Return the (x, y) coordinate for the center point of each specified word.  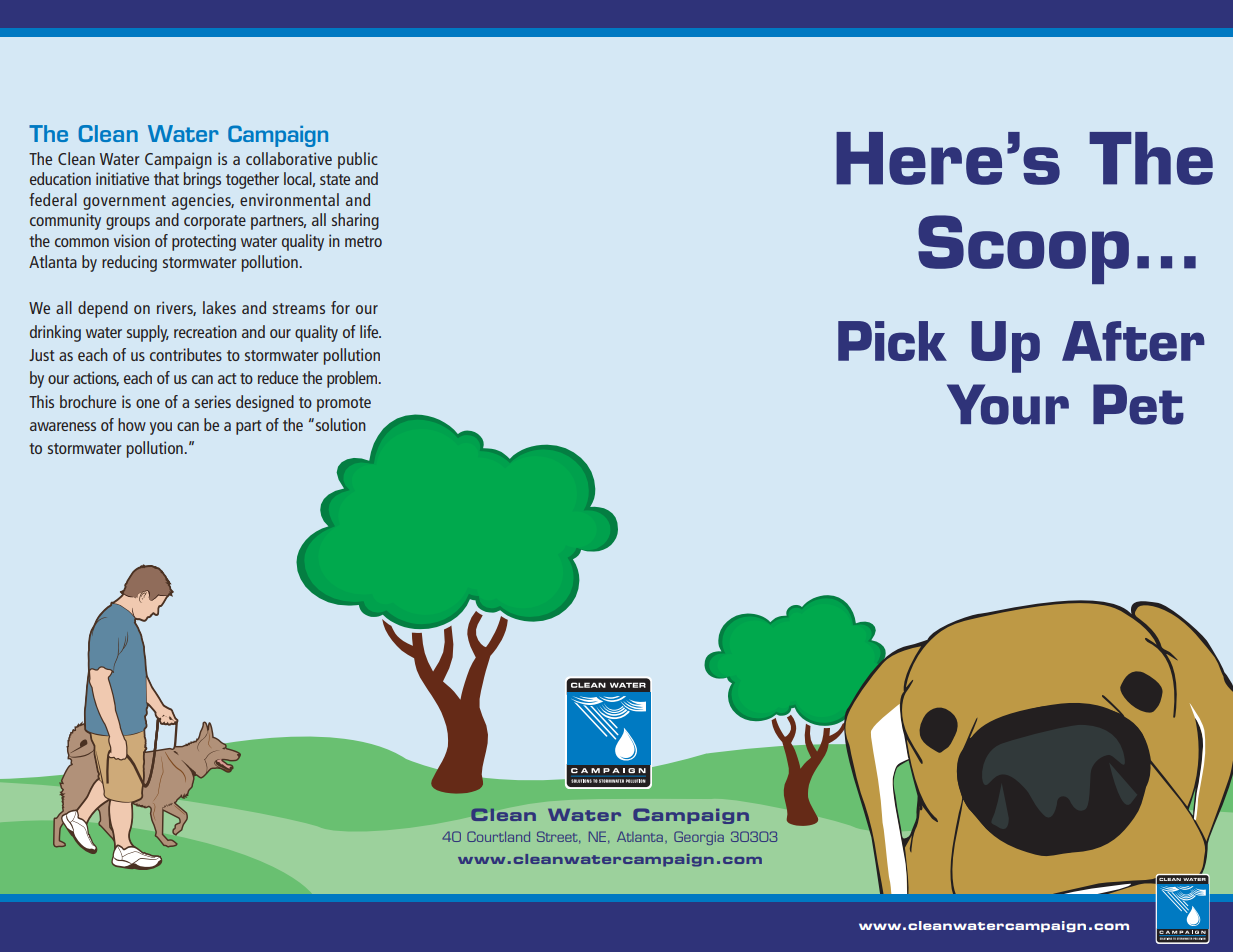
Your (1008, 404)
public (358, 160)
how (132, 424)
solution (341, 424)
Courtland (498, 836)
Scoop (1023, 249)
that (166, 178)
